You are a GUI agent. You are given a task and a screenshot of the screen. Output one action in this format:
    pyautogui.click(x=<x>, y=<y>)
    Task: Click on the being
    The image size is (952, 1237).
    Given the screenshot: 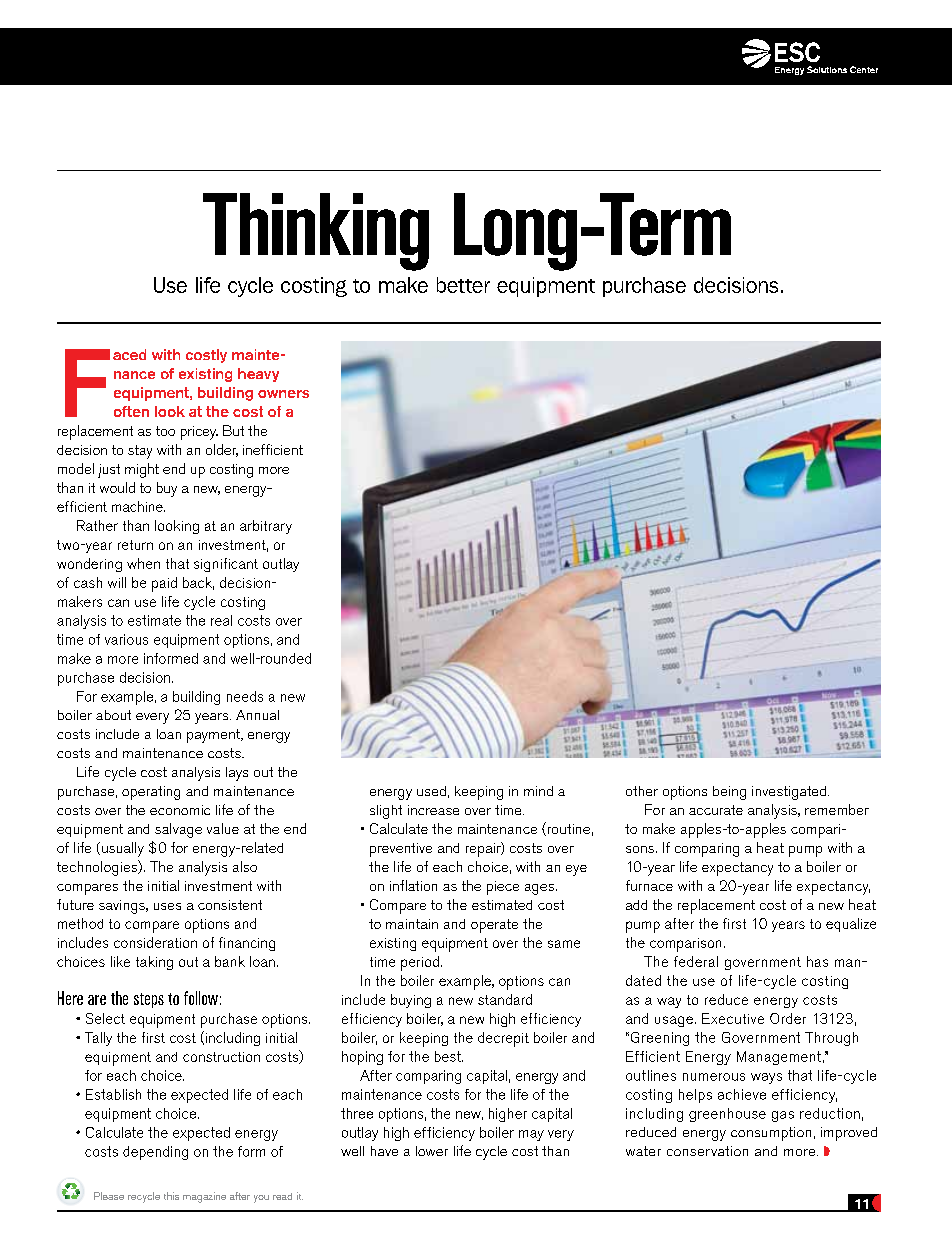 What is the action you would take?
    pyautogui.click(x=729, y=793)
